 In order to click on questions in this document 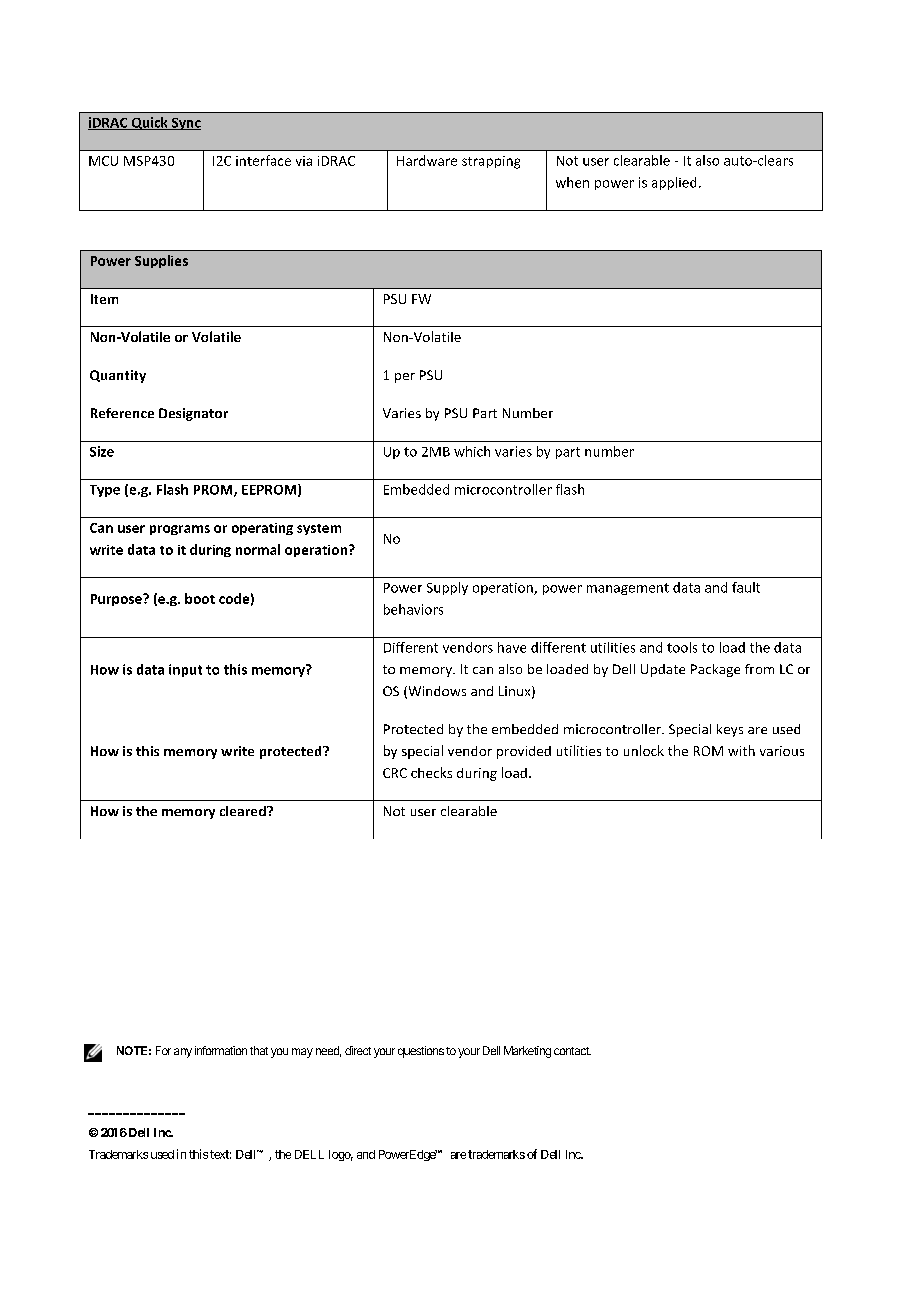, I will do `click(421, 1052)`.
